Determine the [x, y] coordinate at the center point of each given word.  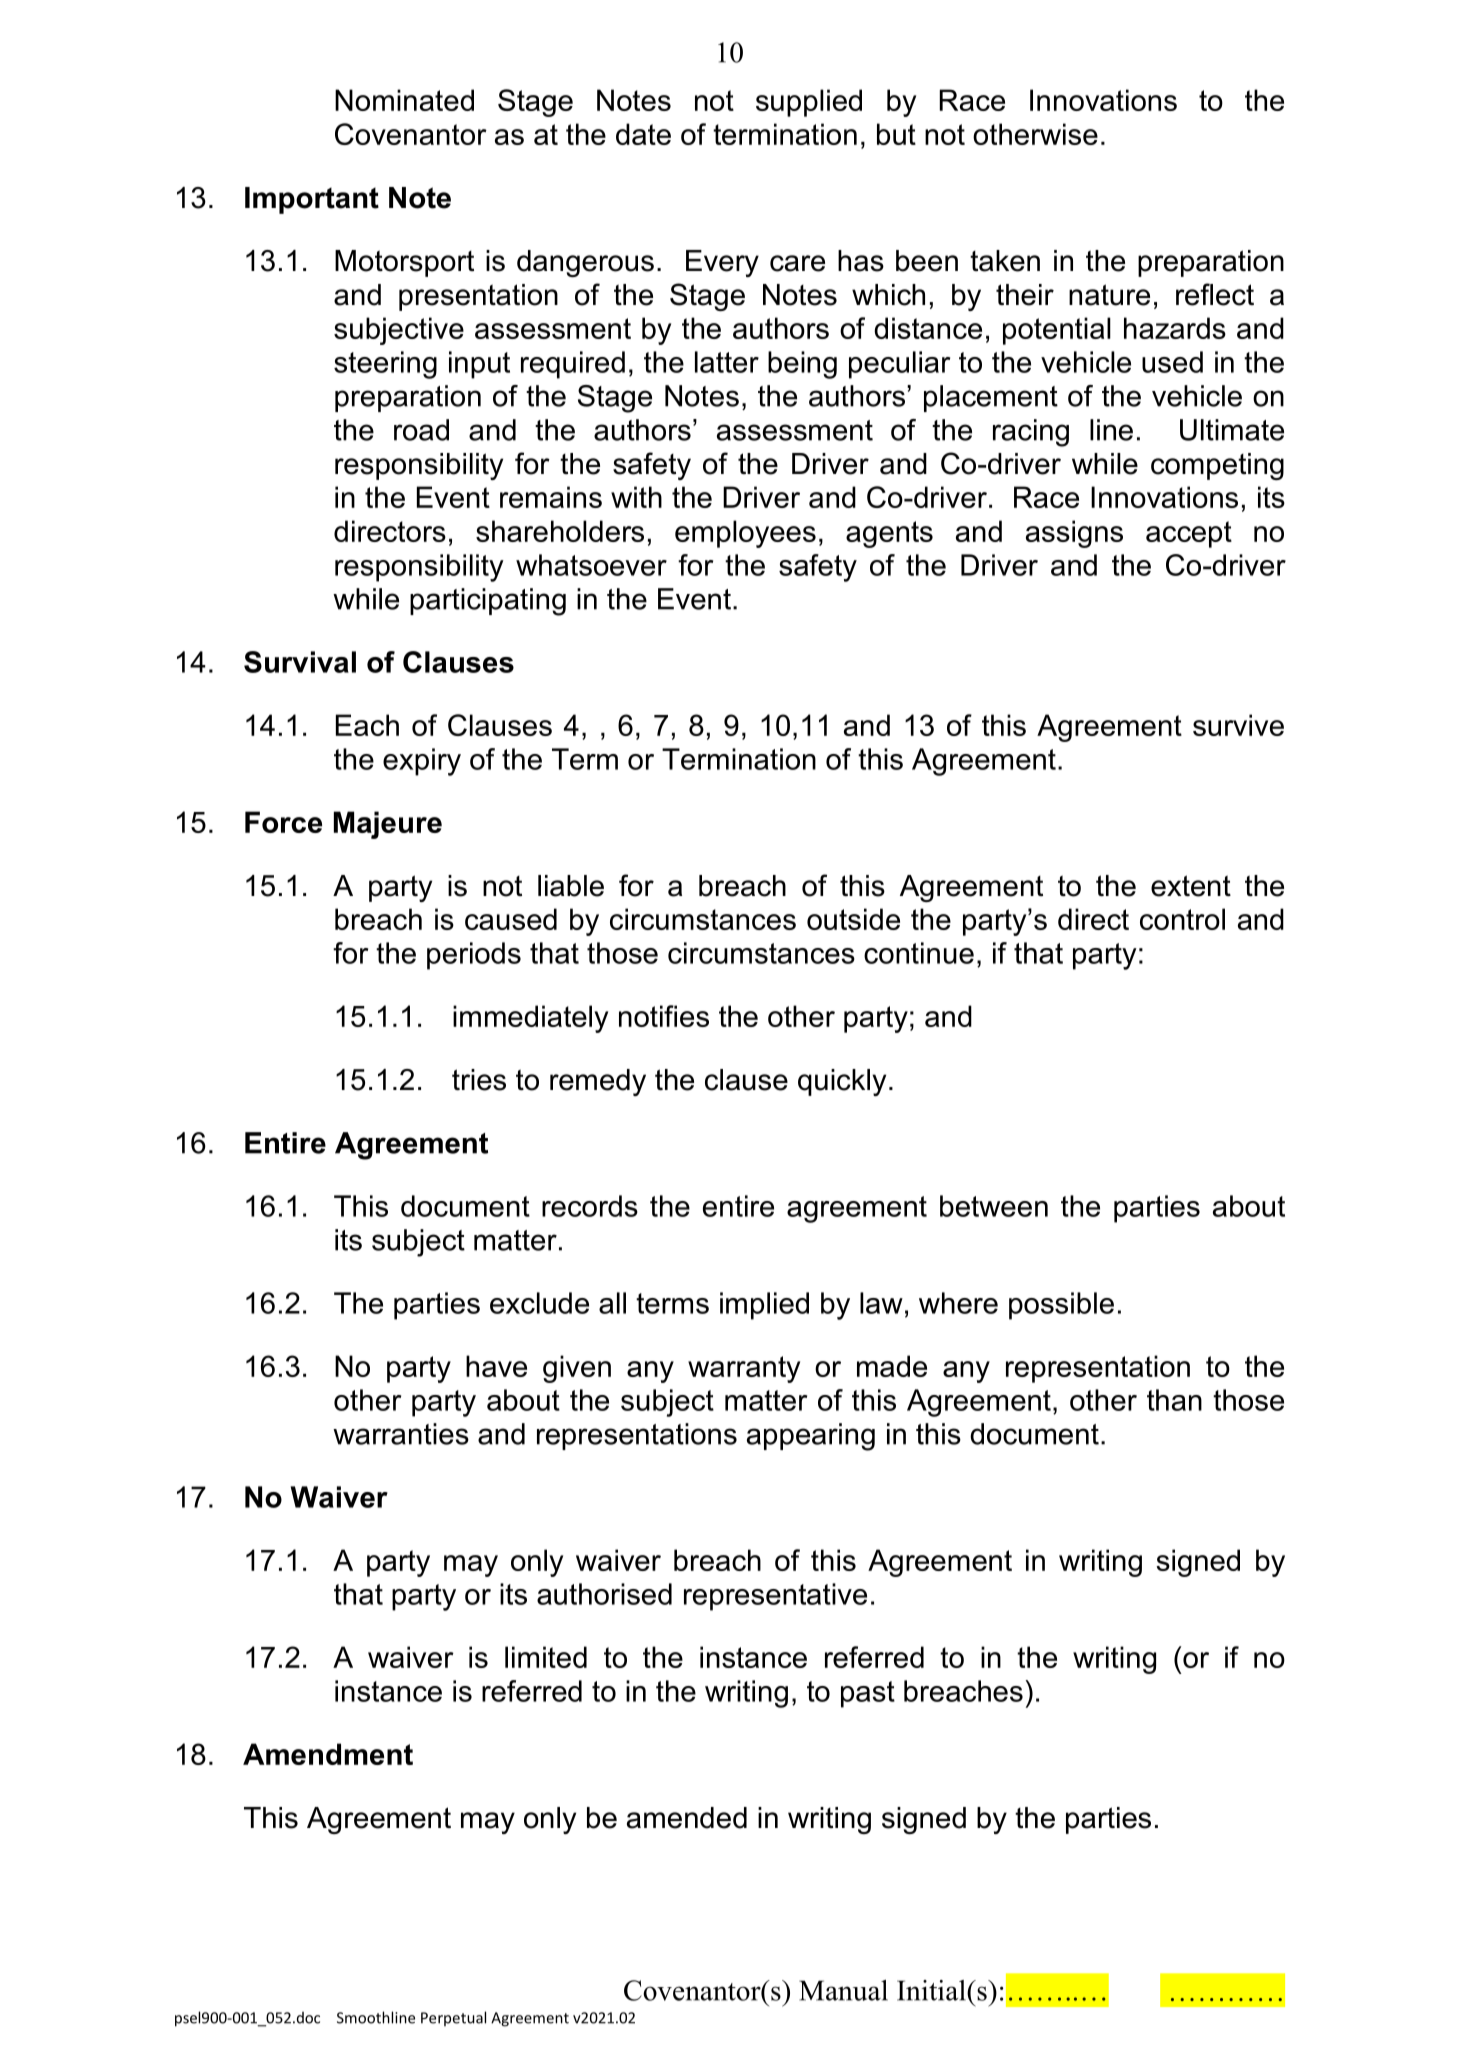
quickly [842, 1082]
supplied [809, 103]
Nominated [404, 100]
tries [479, 1080]
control [1182, 919]
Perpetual [453, 2018]
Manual [843, 1990]
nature [1109, 295]
